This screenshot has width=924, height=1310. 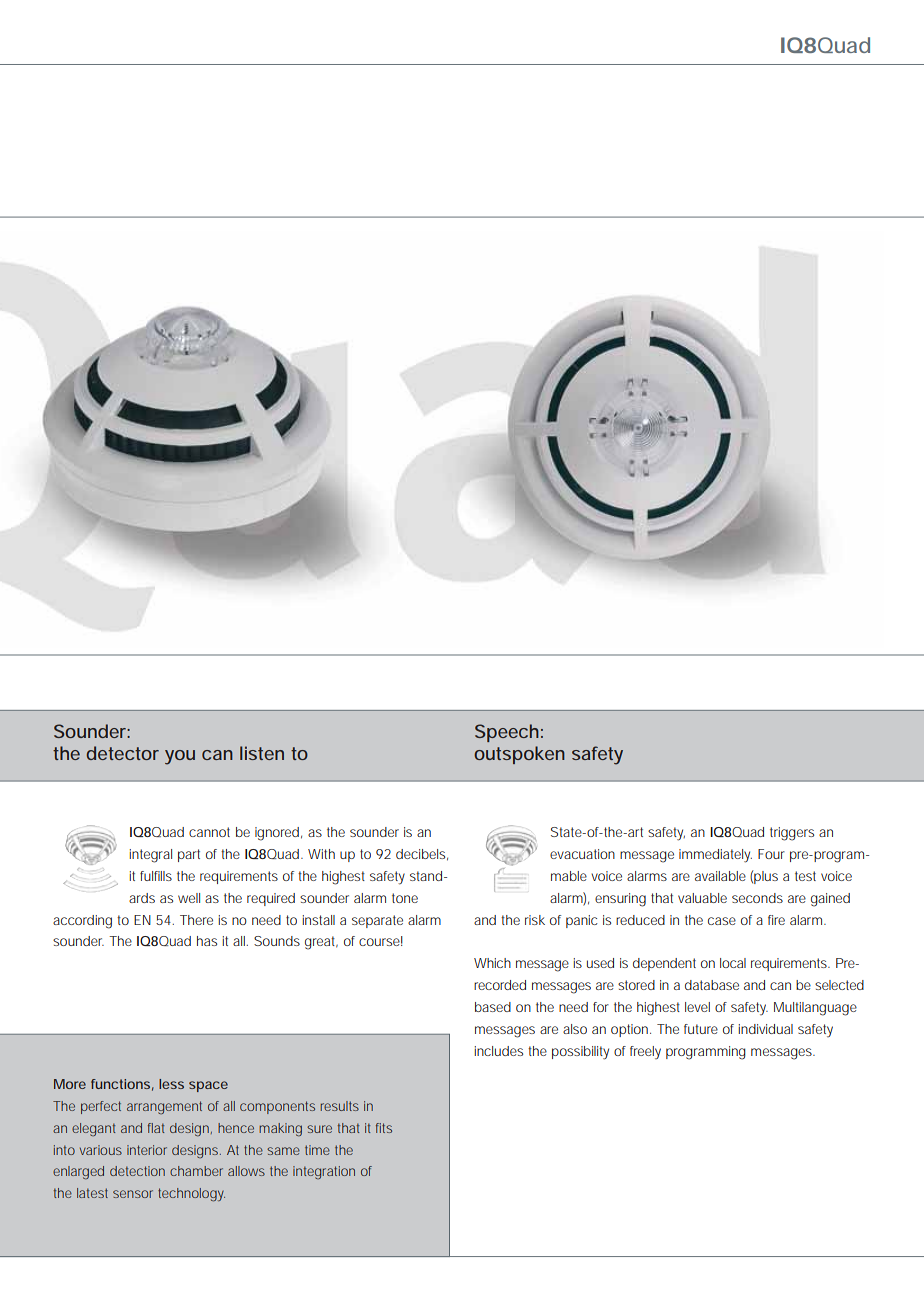 I want to click on cannot, so click(x=209, y=832).
